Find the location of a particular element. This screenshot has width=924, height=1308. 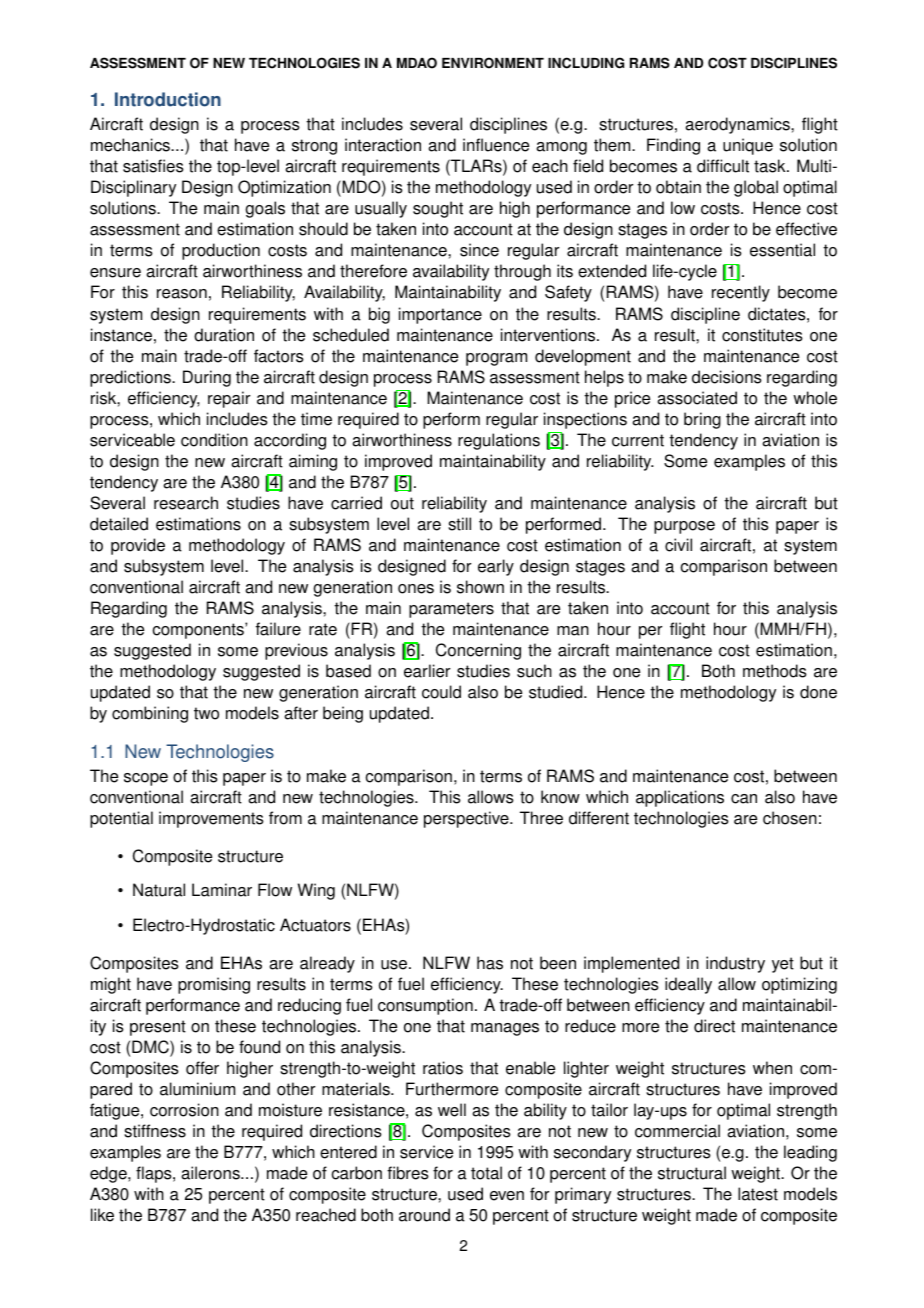

Introduction is located at coordinates (168, 99).
